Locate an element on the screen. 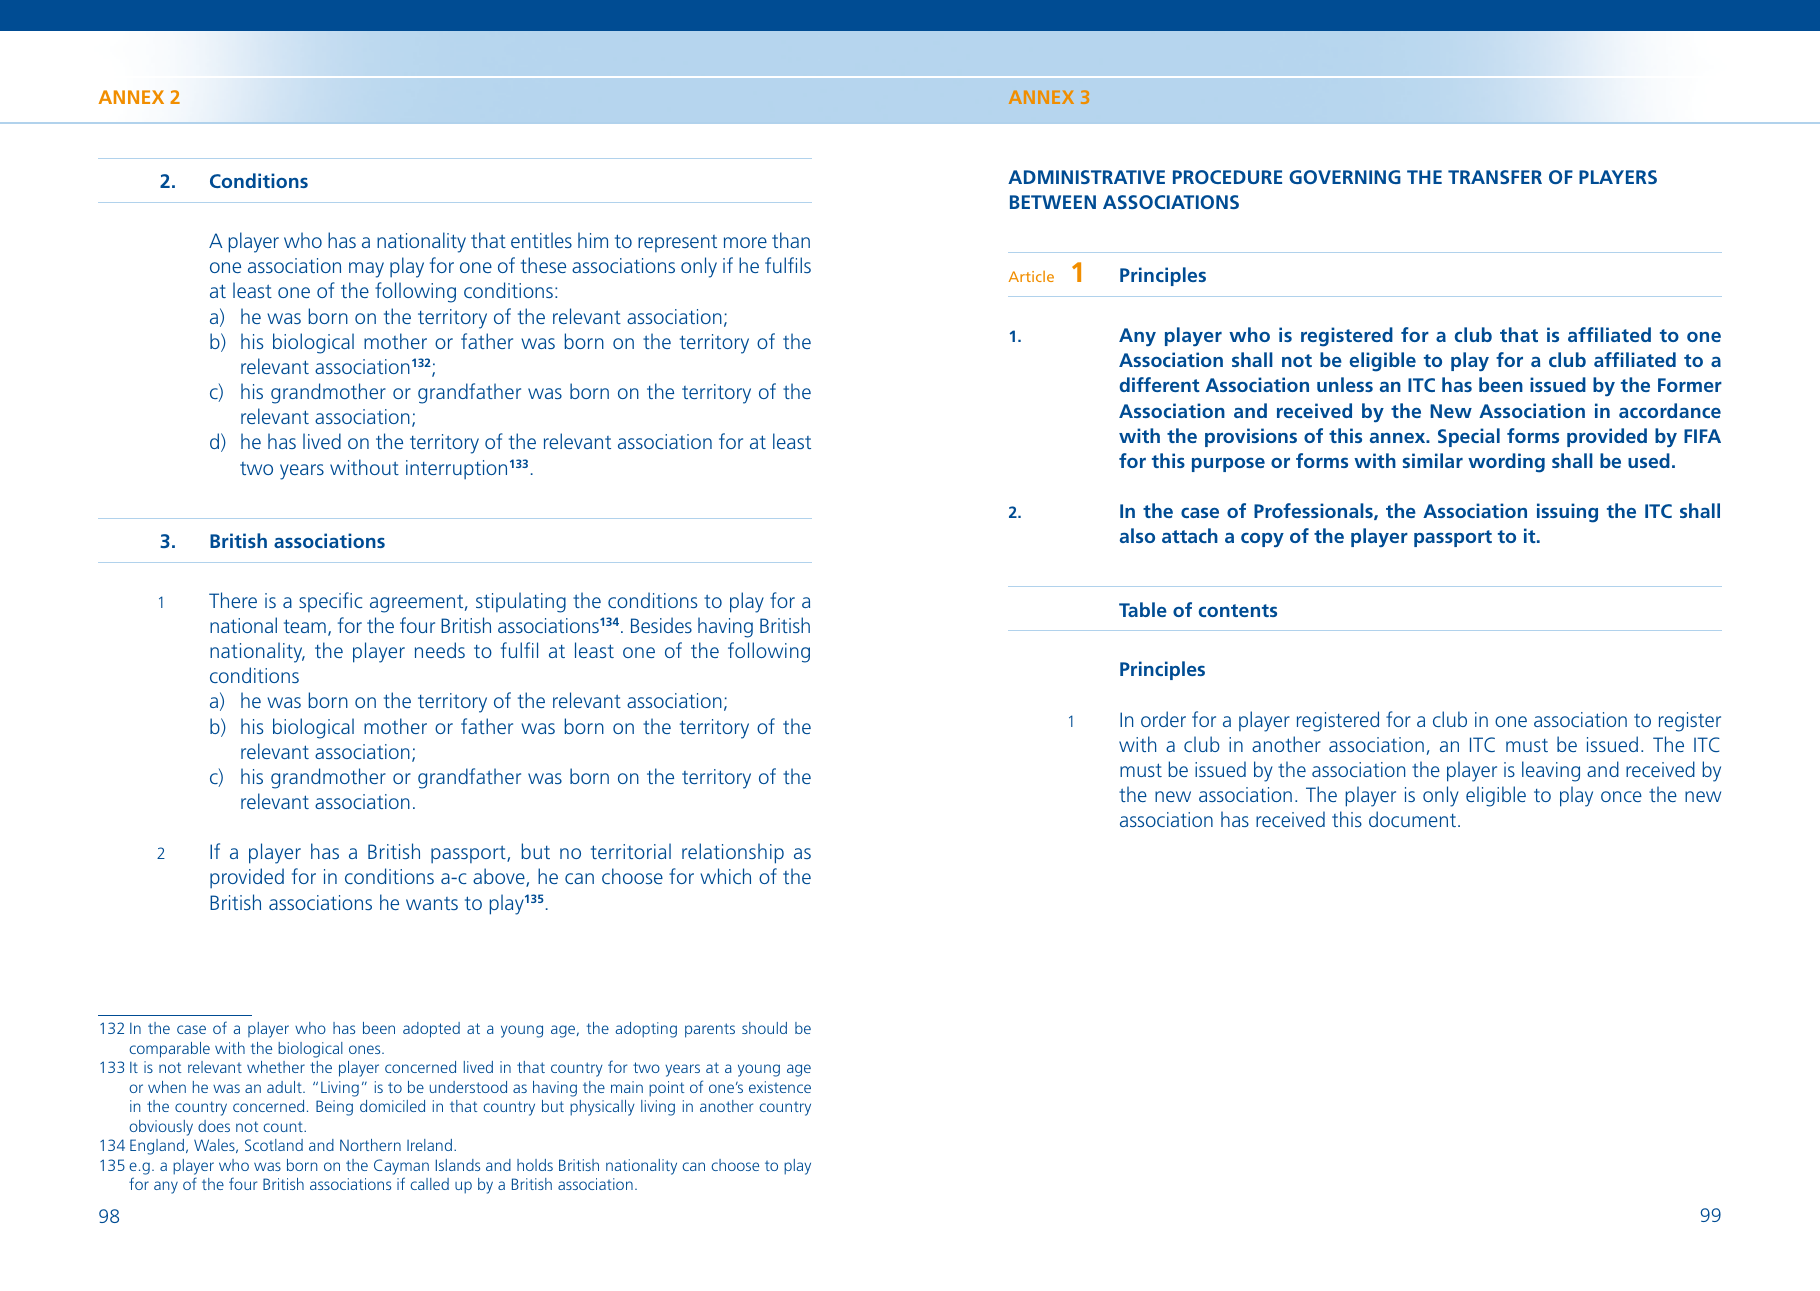 This screenshot has width=1820, height=1291. order is located at coordinates (1163, 719).
